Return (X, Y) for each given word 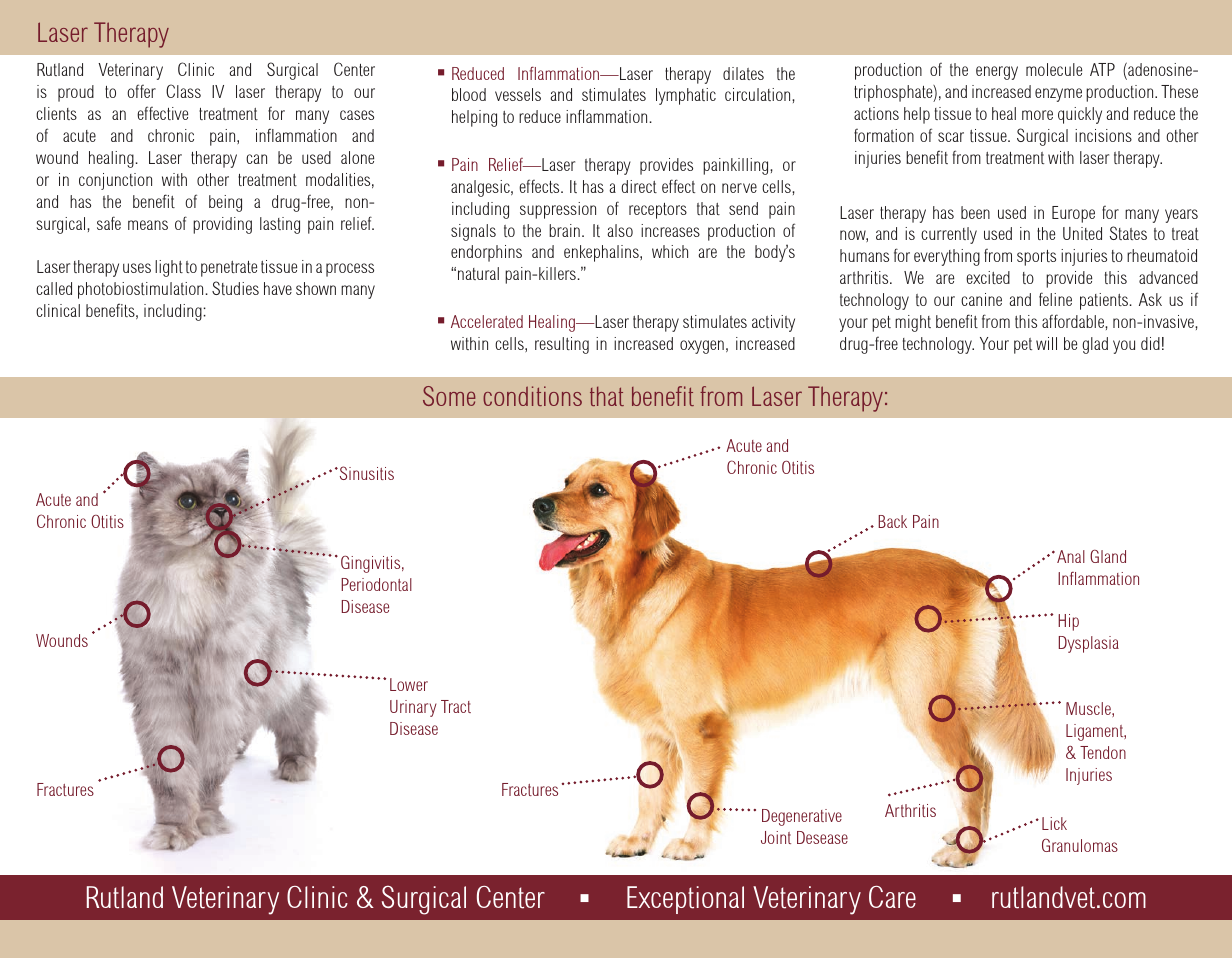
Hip (1068, 622)
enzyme (1058, 95)
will (1046, 343)
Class (183, 91)
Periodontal (376, 584)
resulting (562, 345)
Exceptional (685, 900)
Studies (235, 288)
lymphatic (686, 96)
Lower (409, 684)
